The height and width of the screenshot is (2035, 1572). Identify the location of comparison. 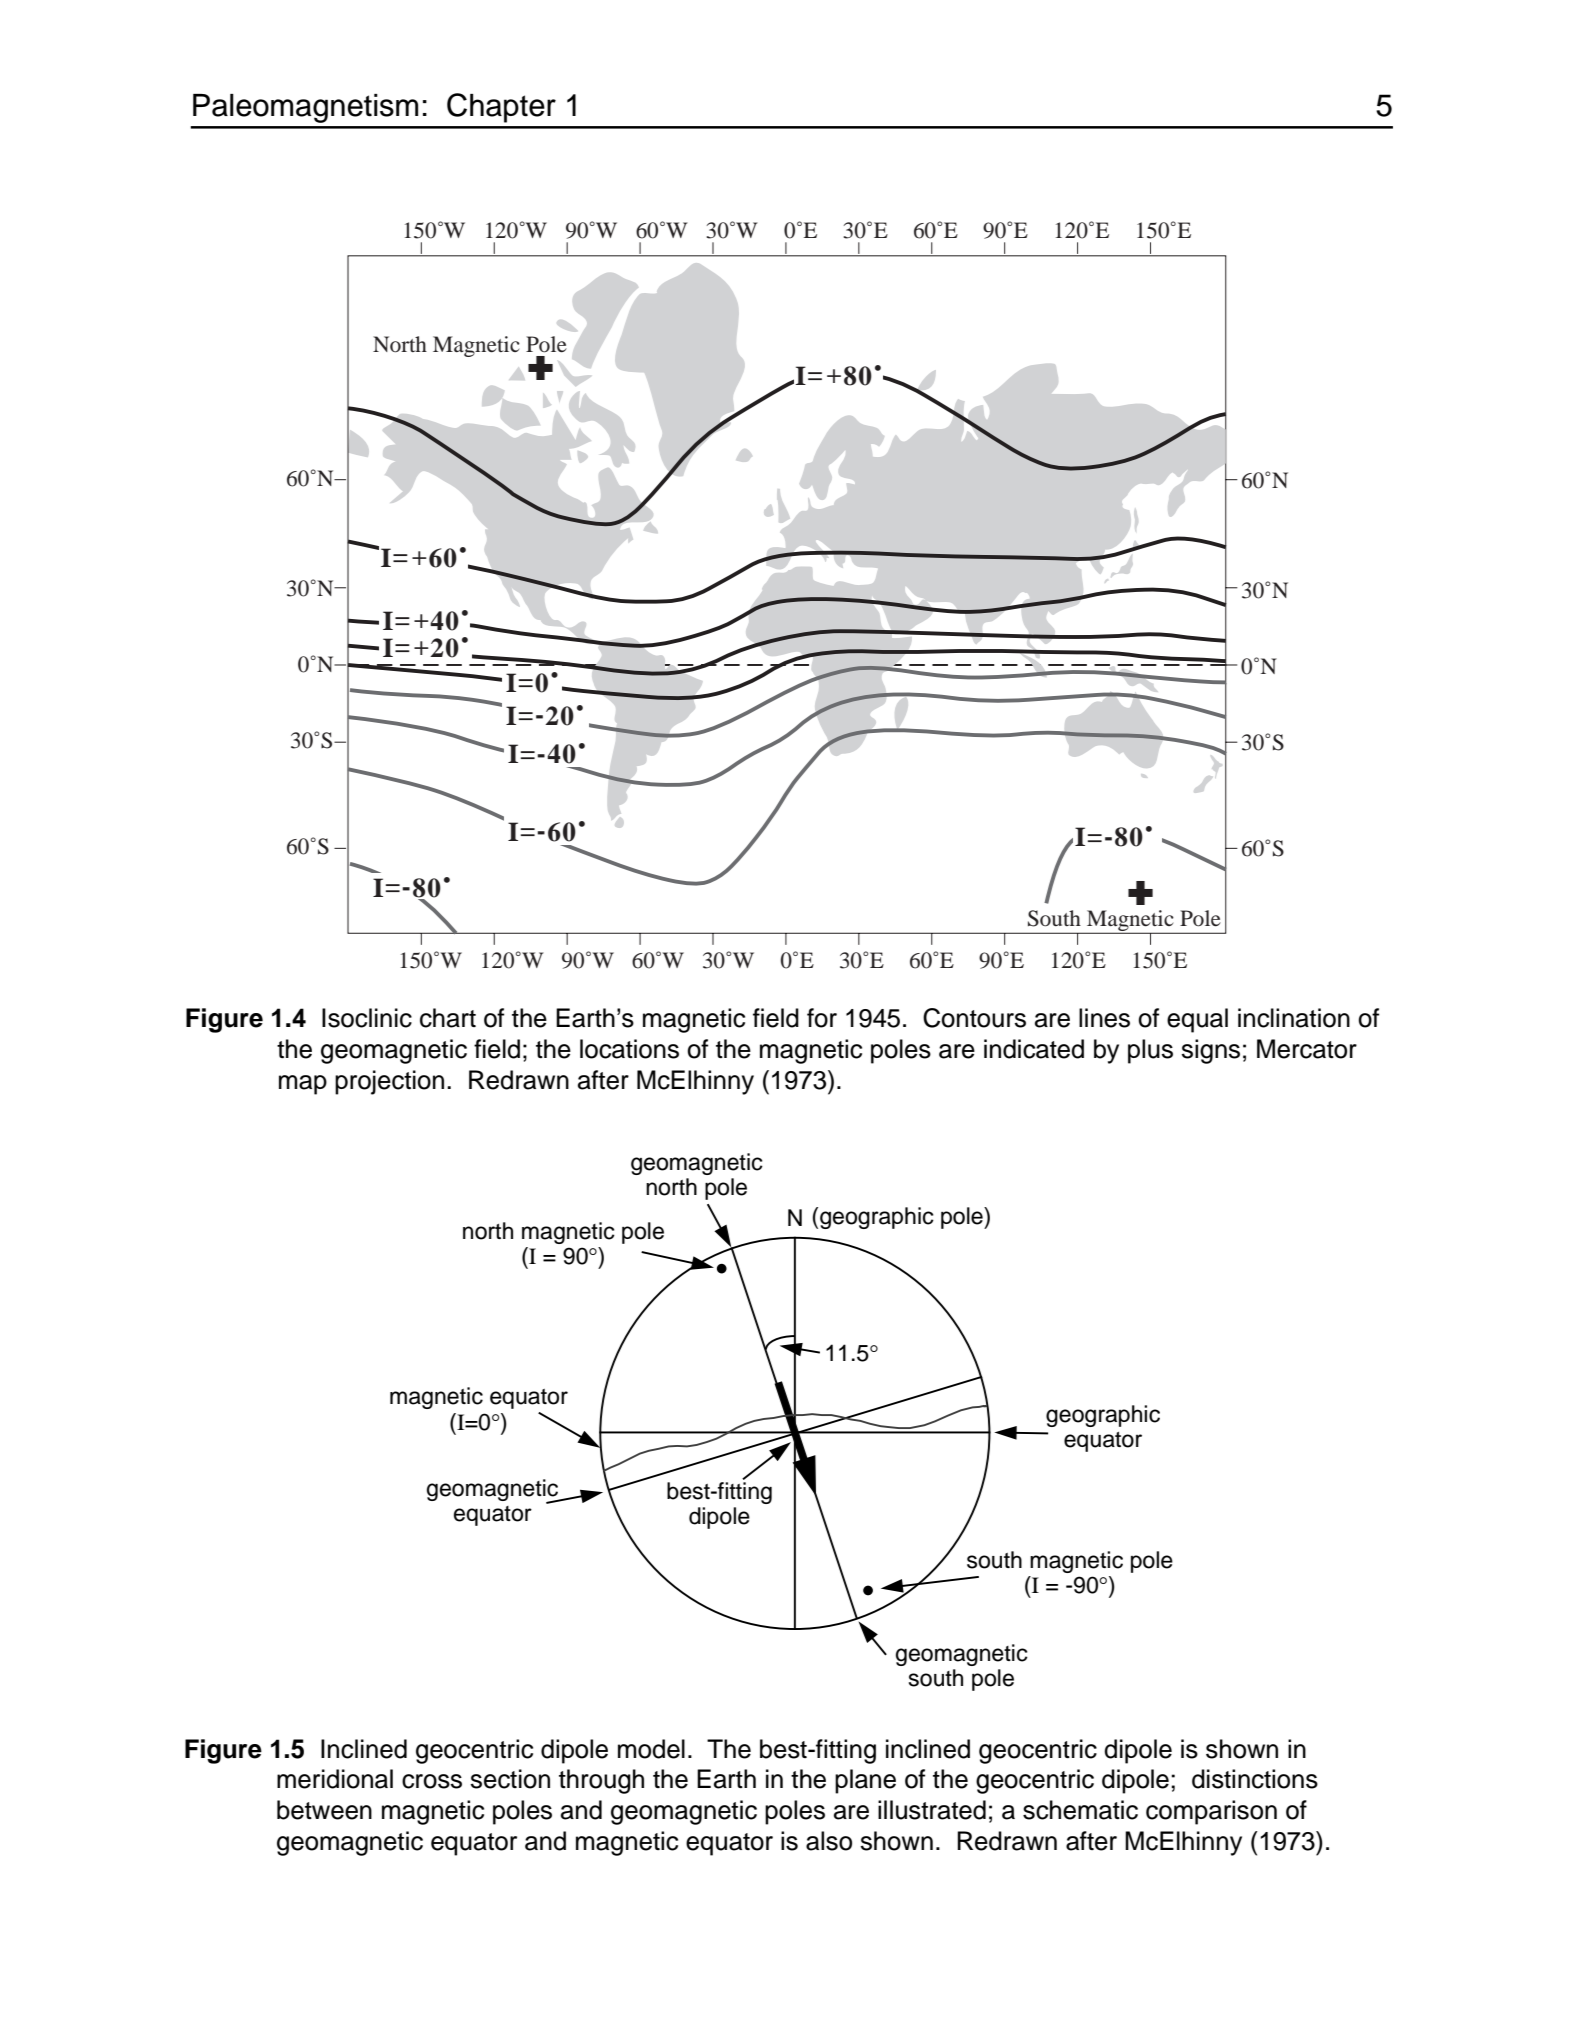
(1211, 1812).
